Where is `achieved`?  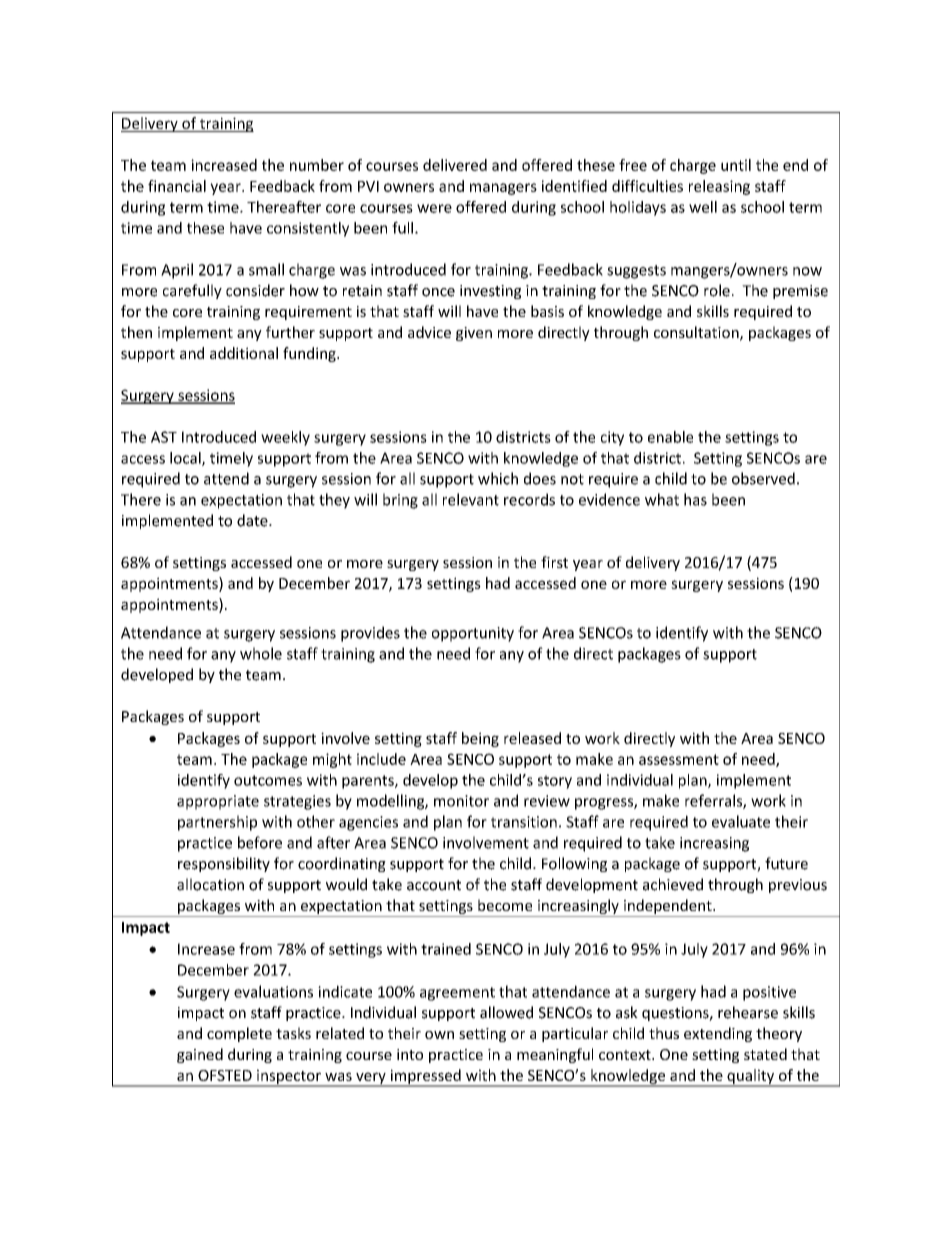 achieved is located at coordinates (673, 884).
